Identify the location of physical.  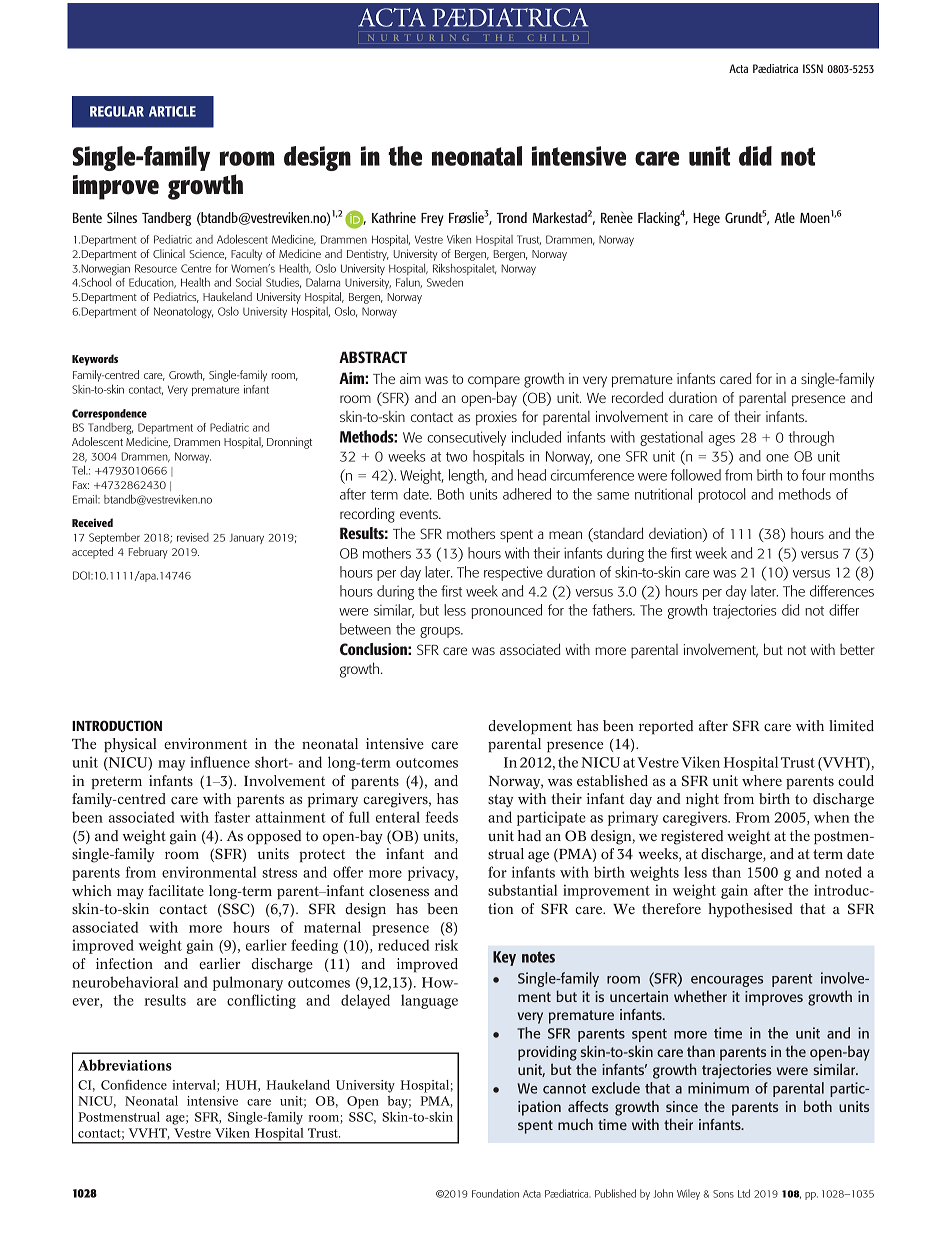
(130, 745).
